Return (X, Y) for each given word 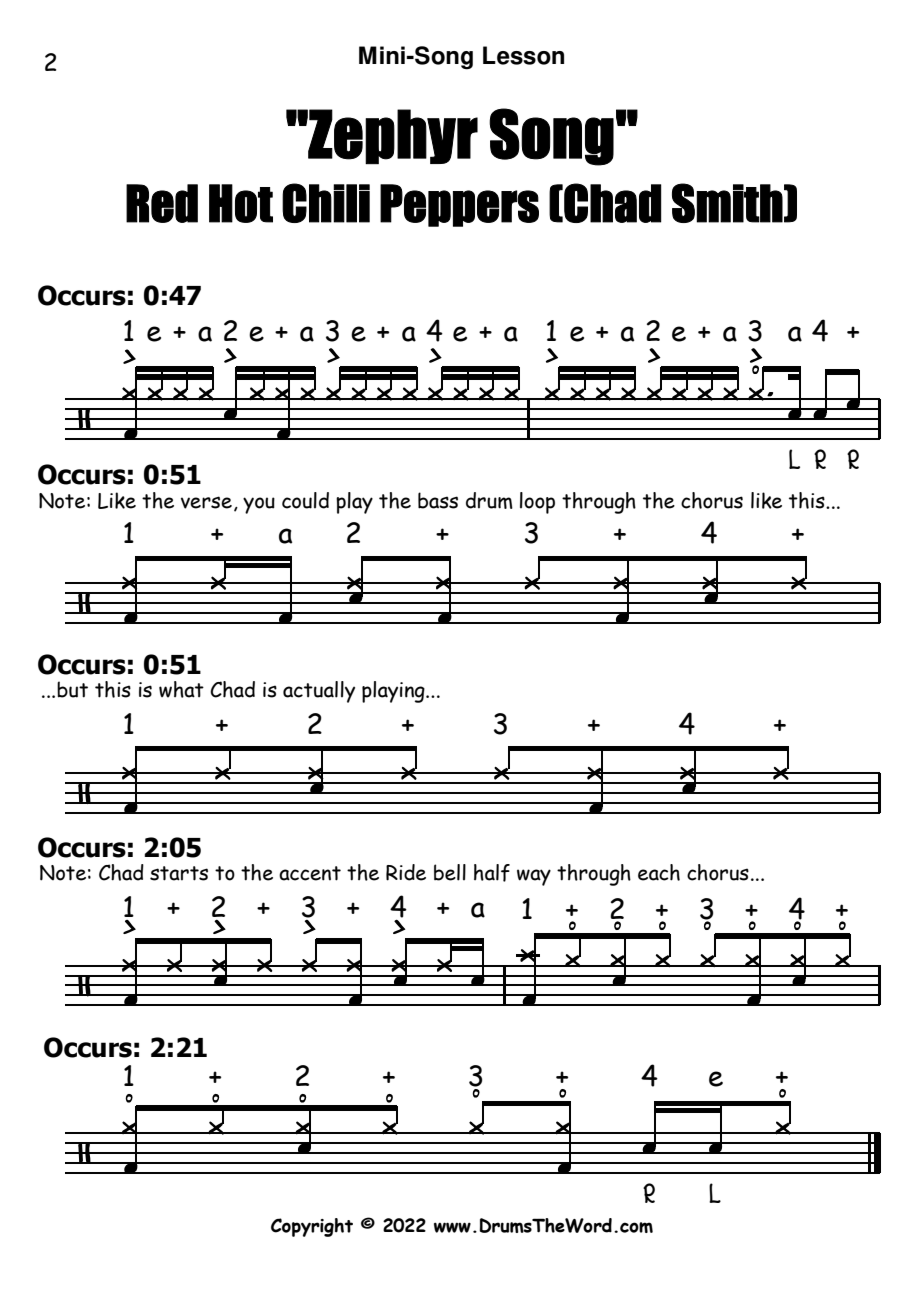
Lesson (523, 55)
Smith (727, 203)
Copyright (312, 1227)
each (659, 872)
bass (438, 500)
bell (450, 872)
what (181, 689)
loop (537, 503)
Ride (406, 872)
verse (206, 502)
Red (162, 203)
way (534, 877)
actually (319, 692)
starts (179, 873)
